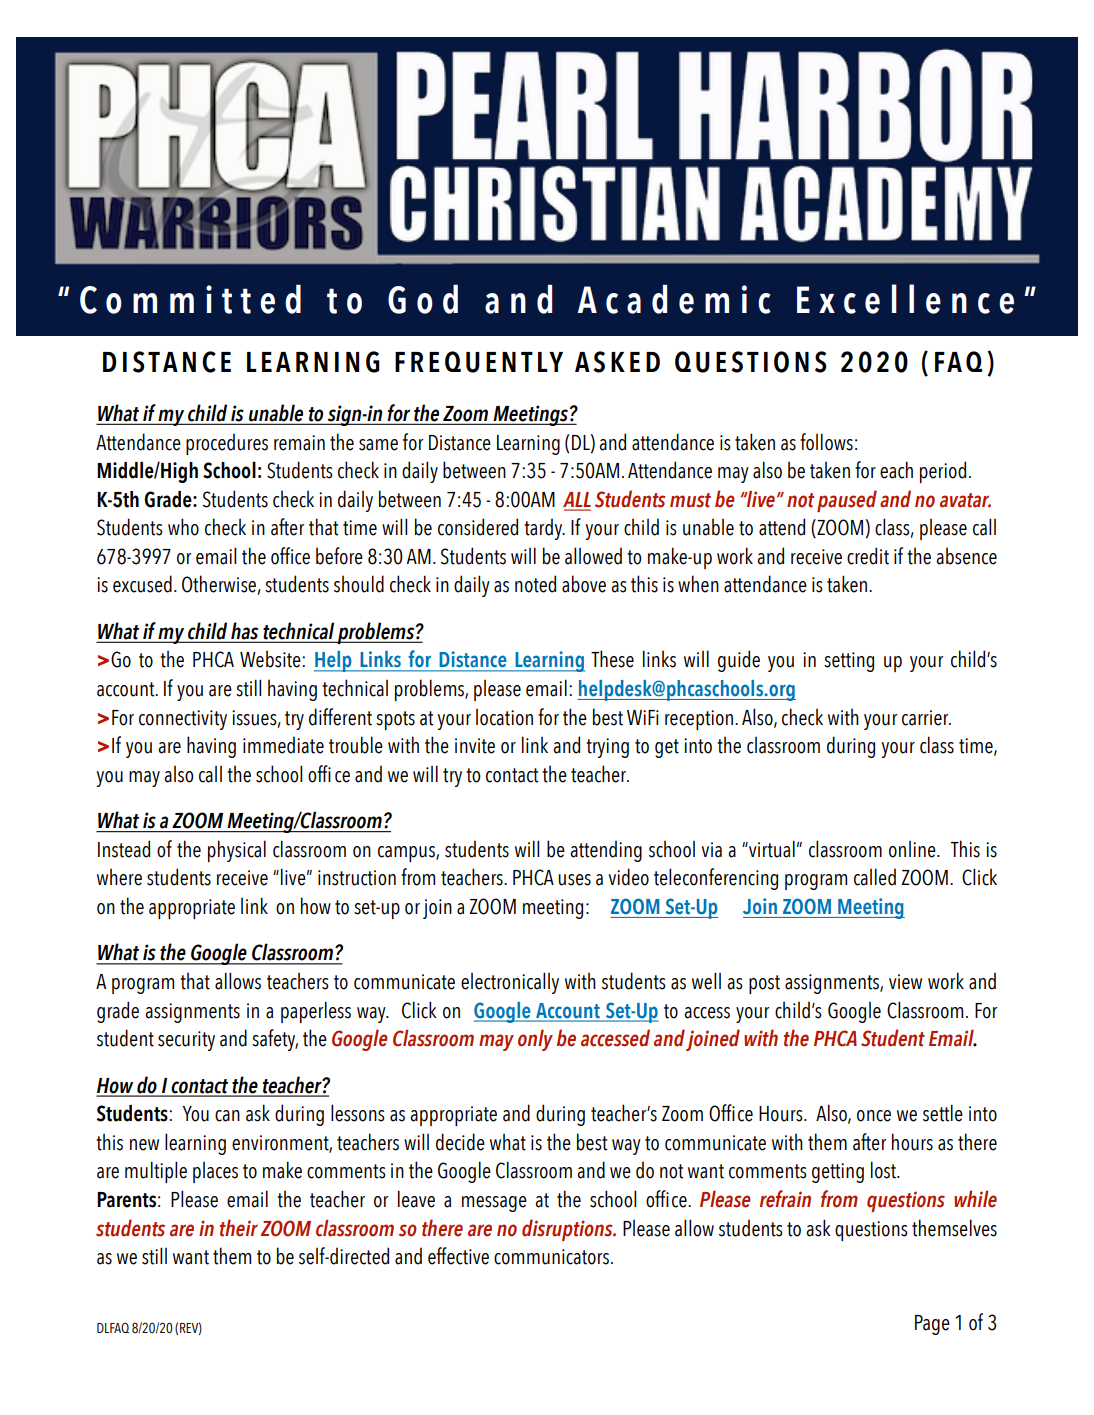  What do you see at coordinates (607, 748) in the image?
I see `trying` at bounding box center [607, 748].
